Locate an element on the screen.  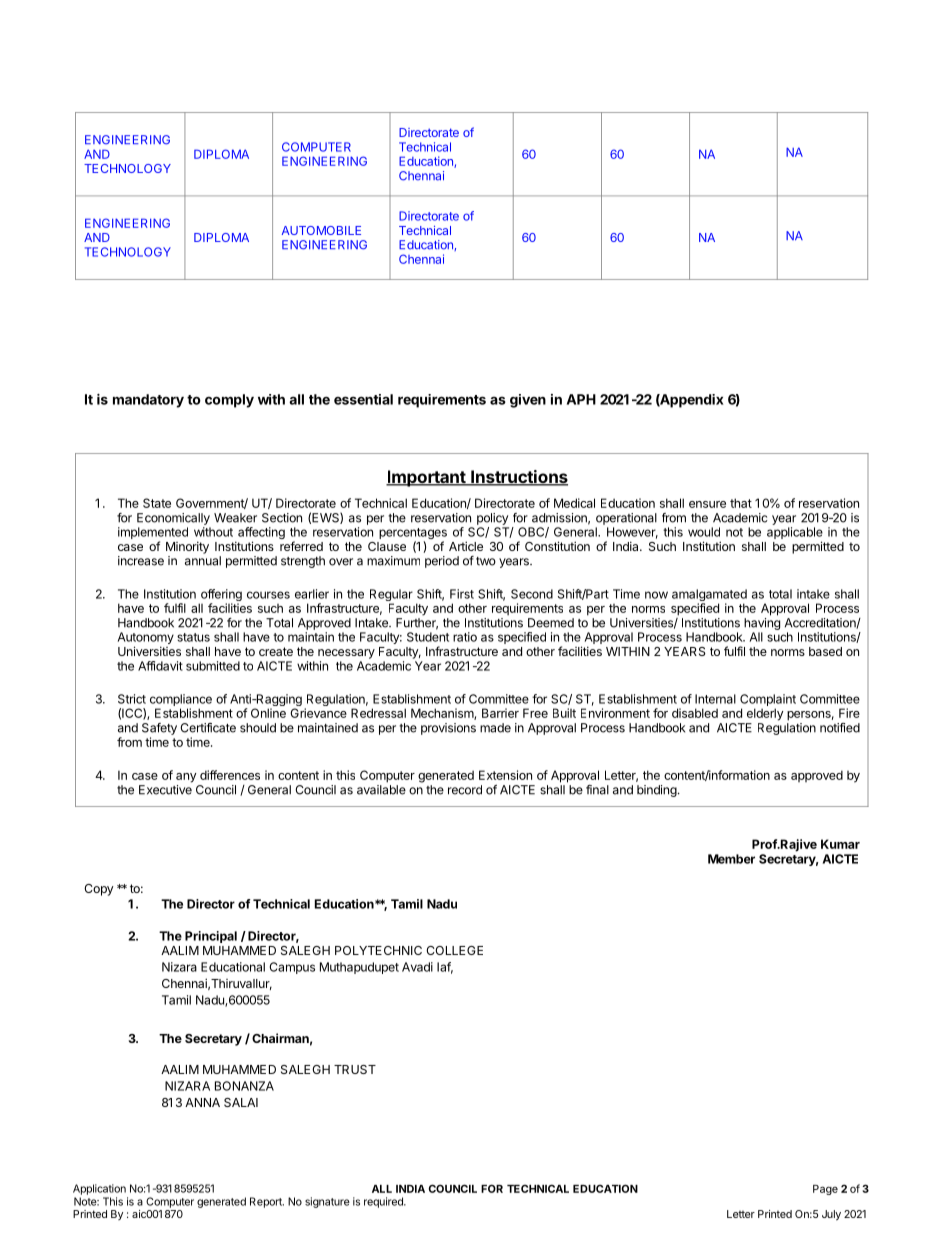
Certificate is located at coordinates (208, 728).
